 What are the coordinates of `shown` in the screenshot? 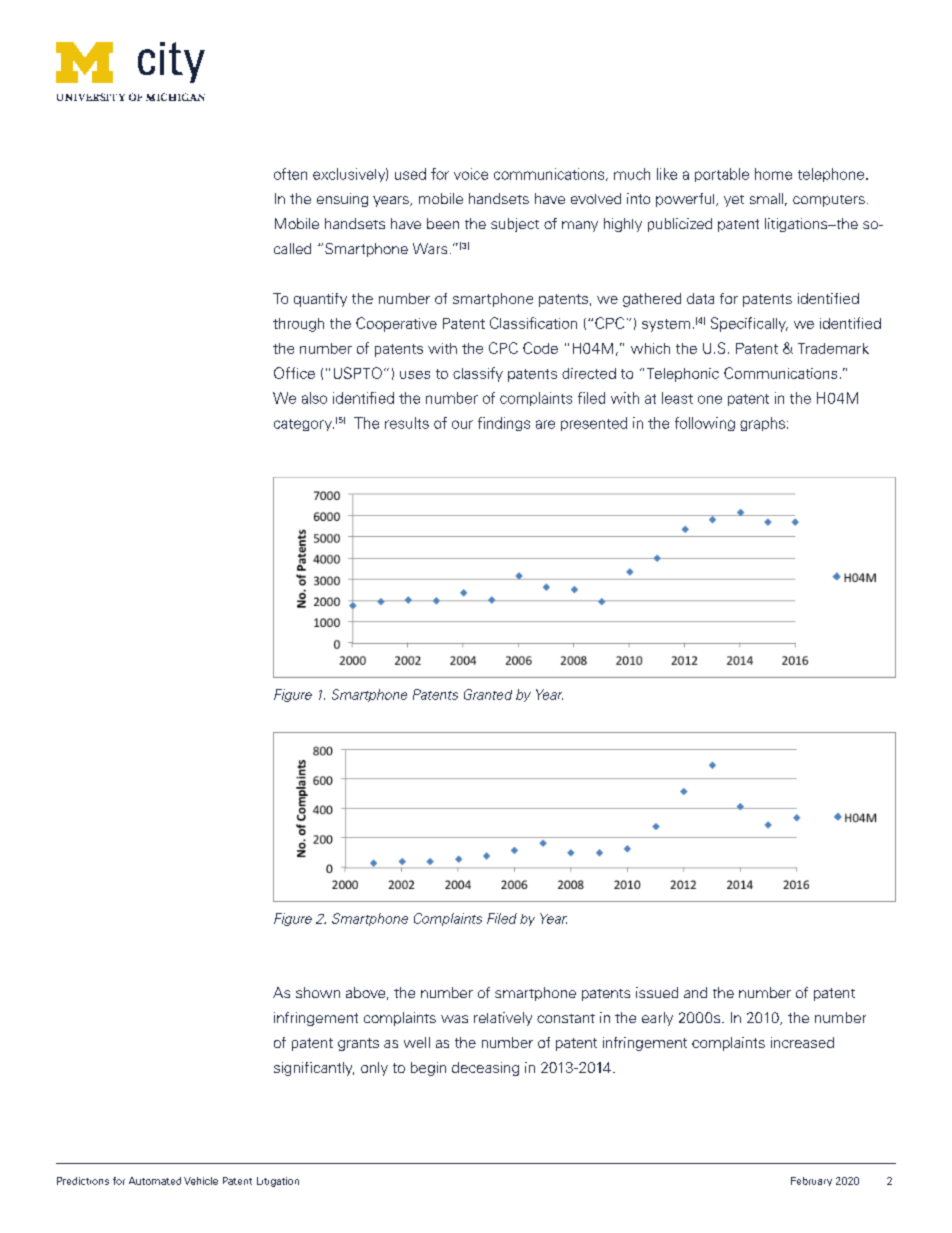 It's located at (318, 992).
